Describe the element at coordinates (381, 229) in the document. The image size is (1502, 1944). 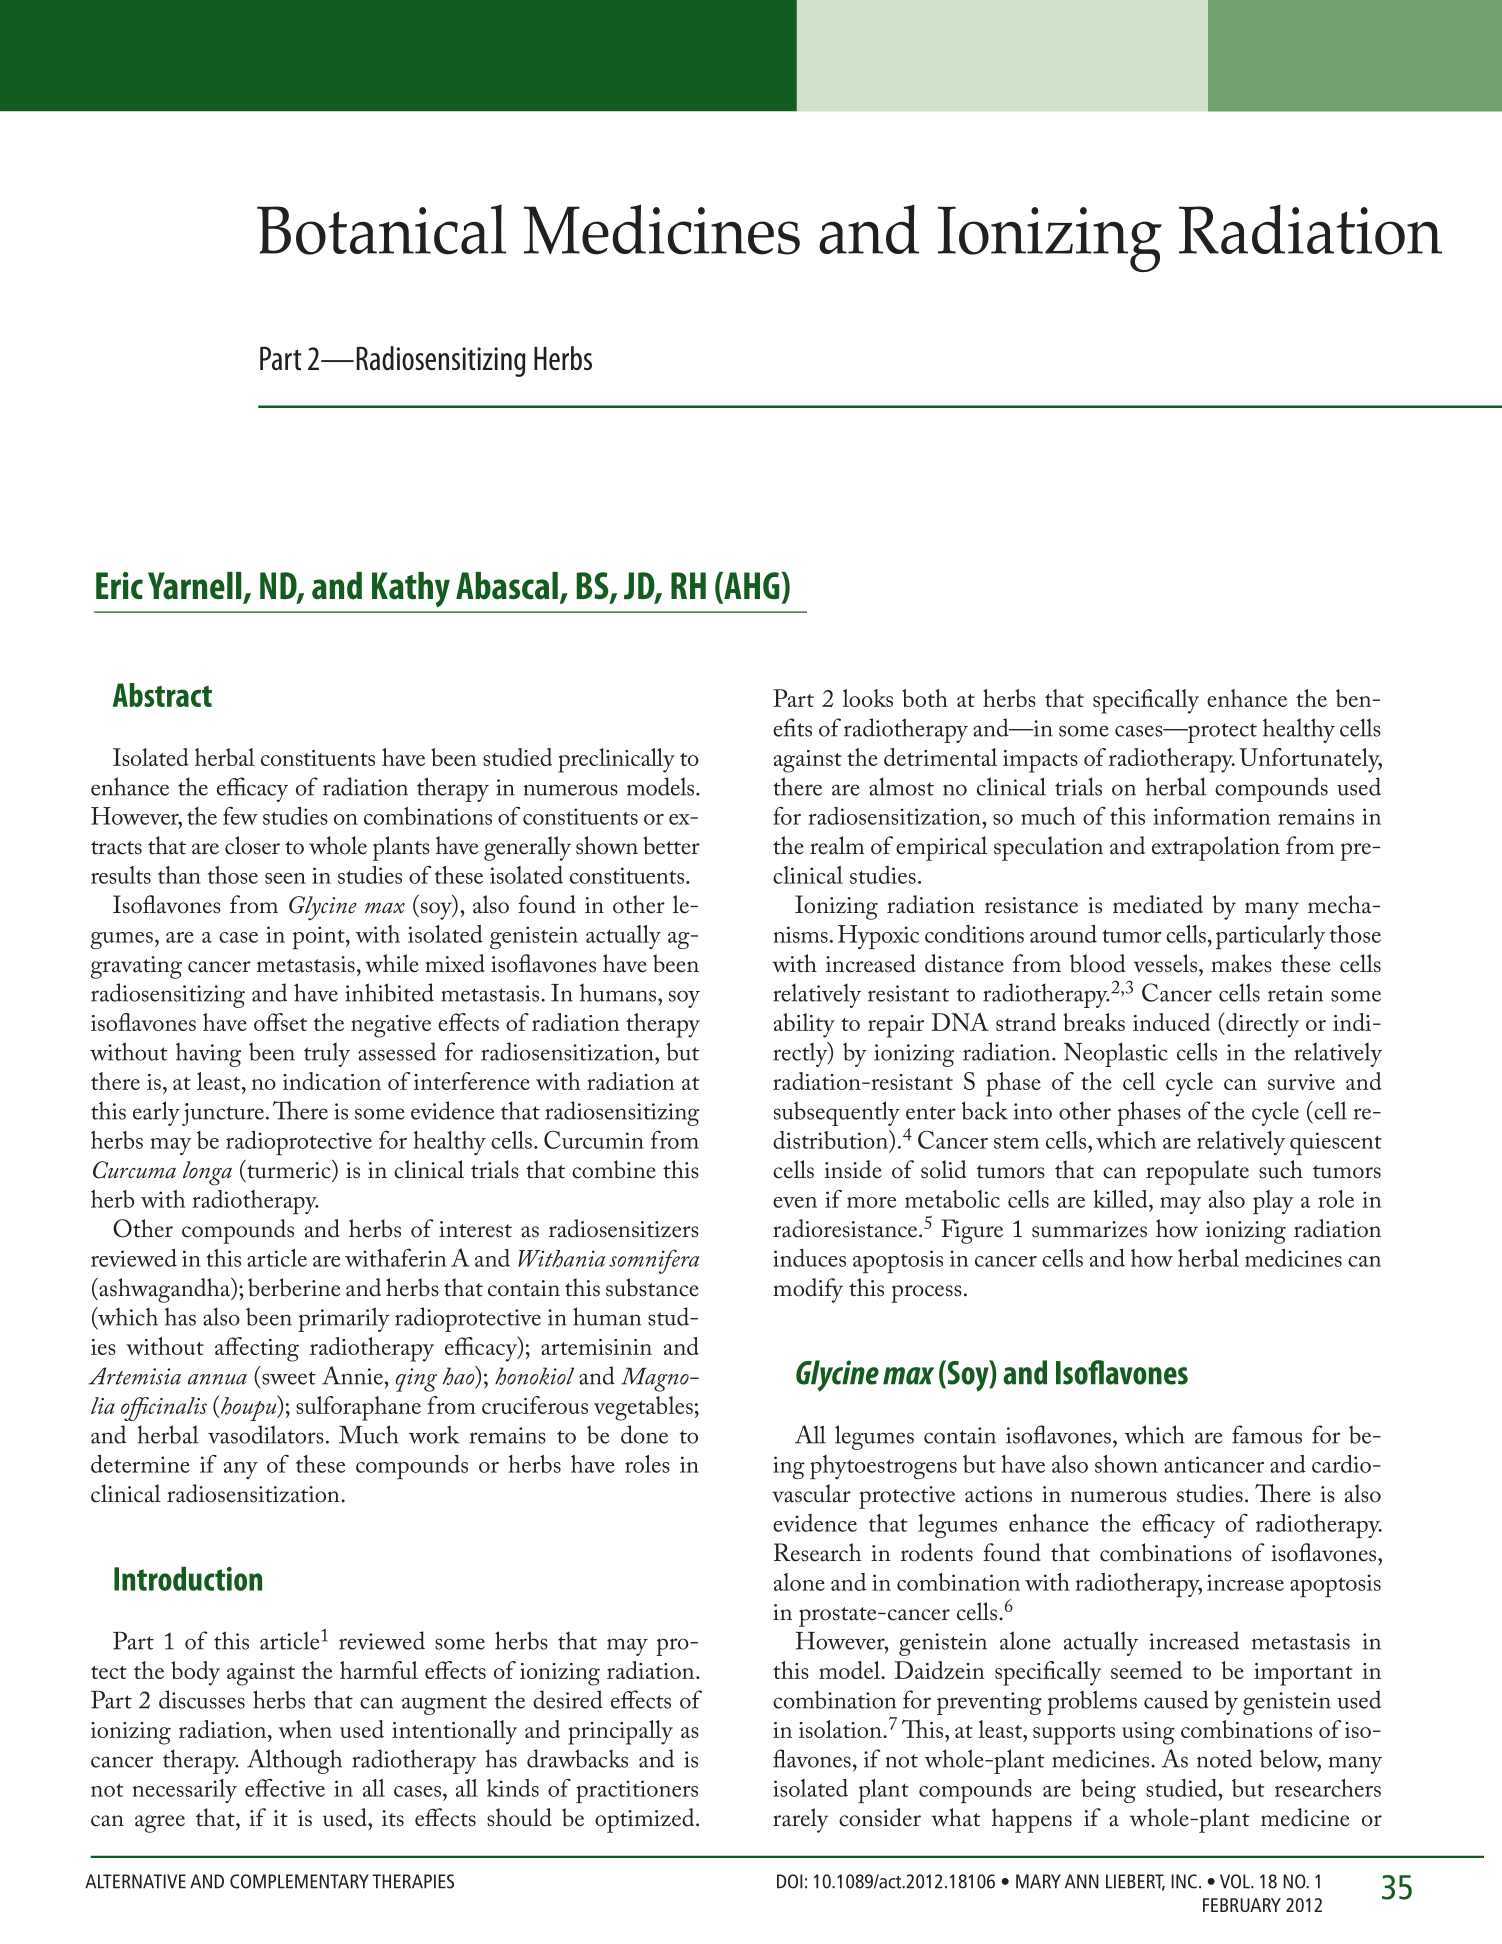
I see `Botanical` at that location.
